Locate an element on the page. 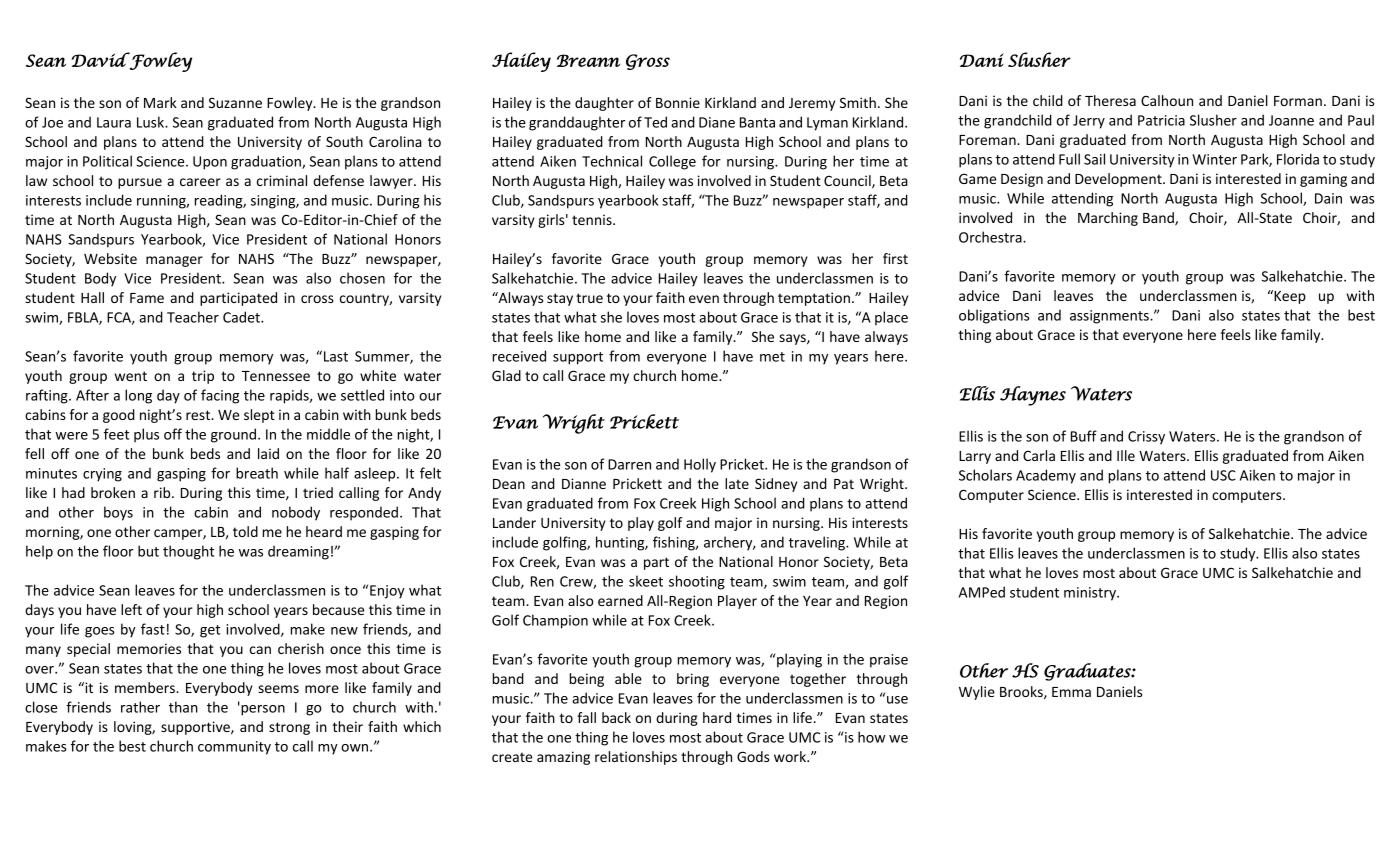 This document has height=850, width=1400. Mark is located at coordinates (160, 102).
